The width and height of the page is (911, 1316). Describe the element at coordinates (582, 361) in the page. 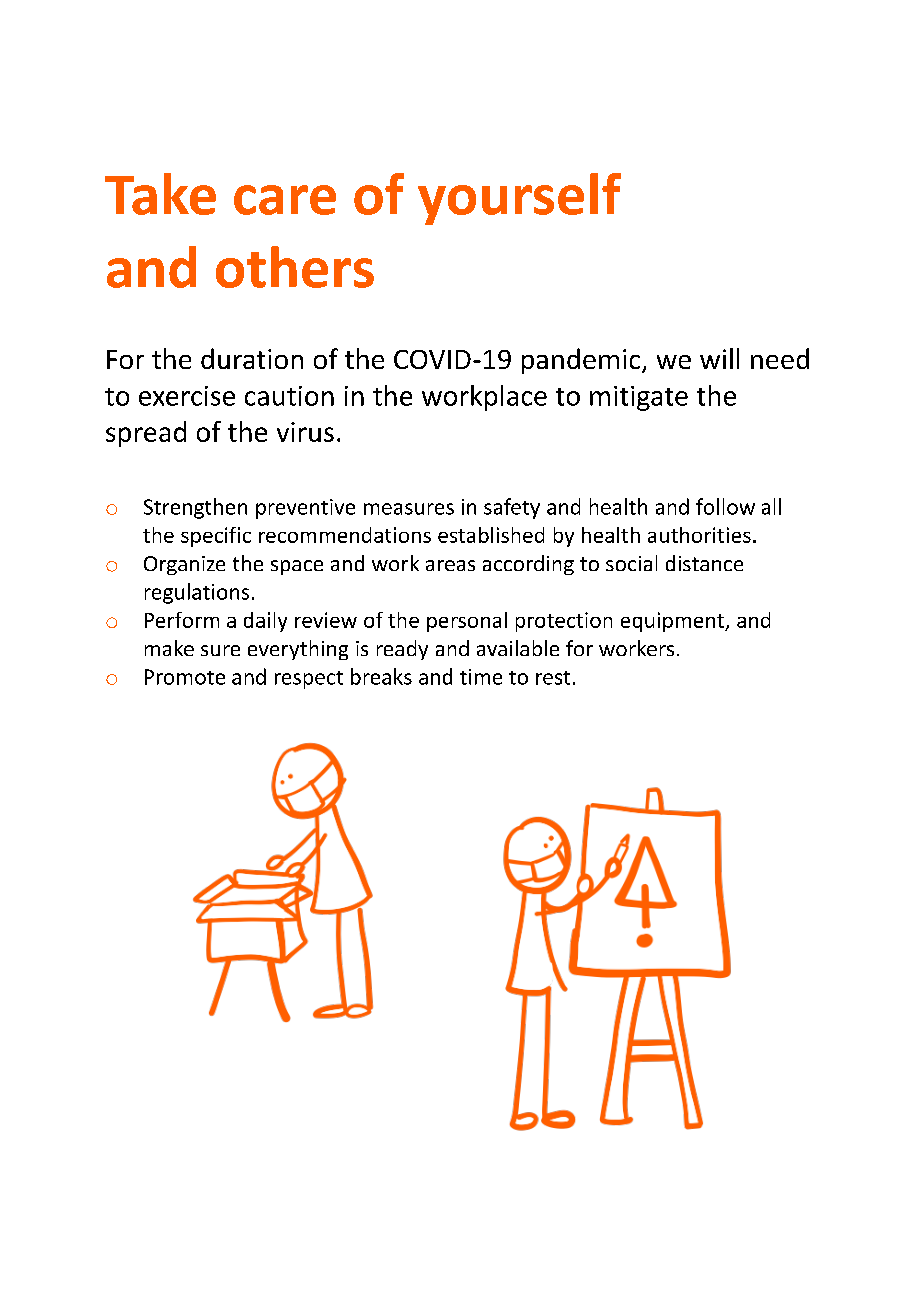

I see `pandemic` at that location.
